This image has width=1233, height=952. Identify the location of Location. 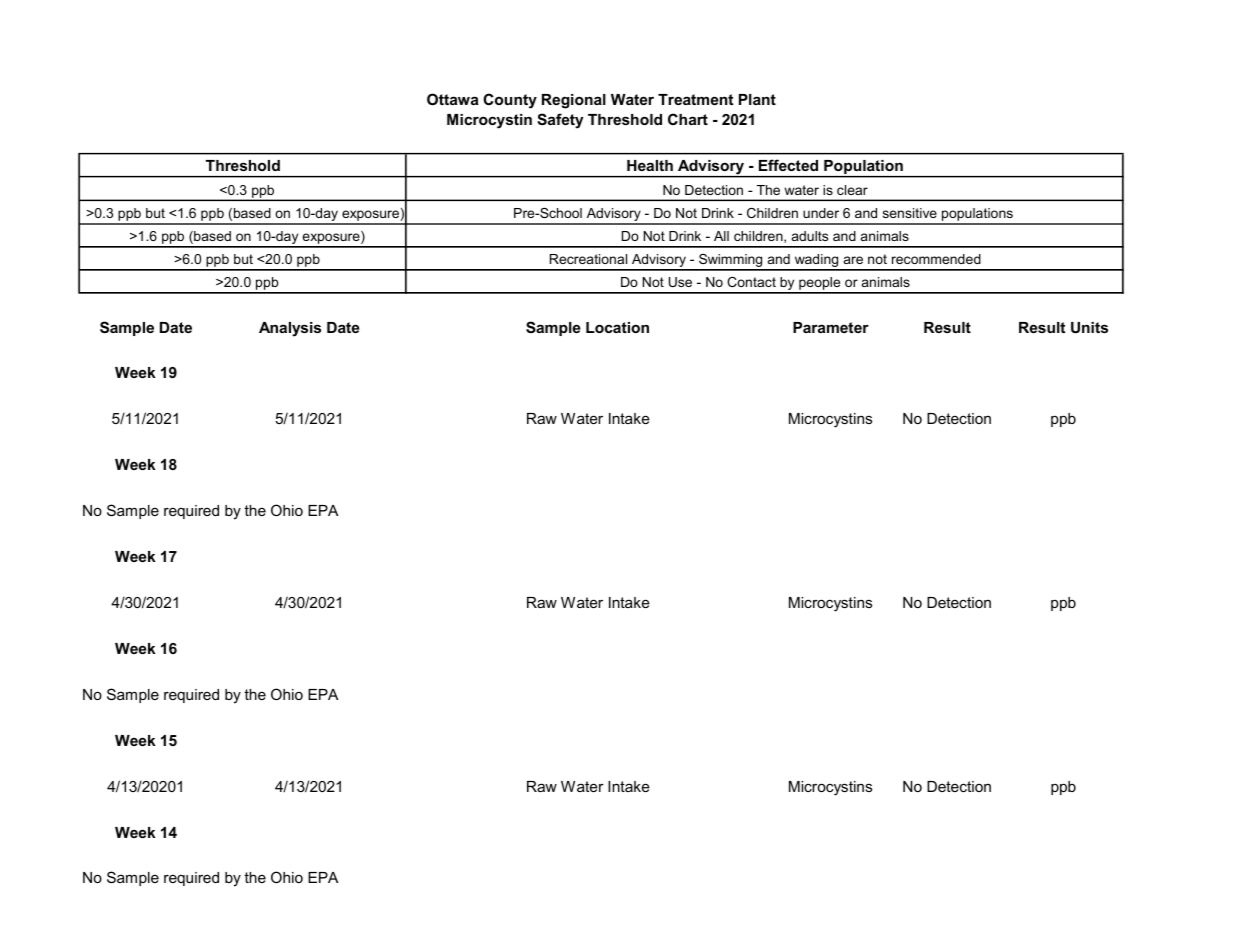
(617, 327).
